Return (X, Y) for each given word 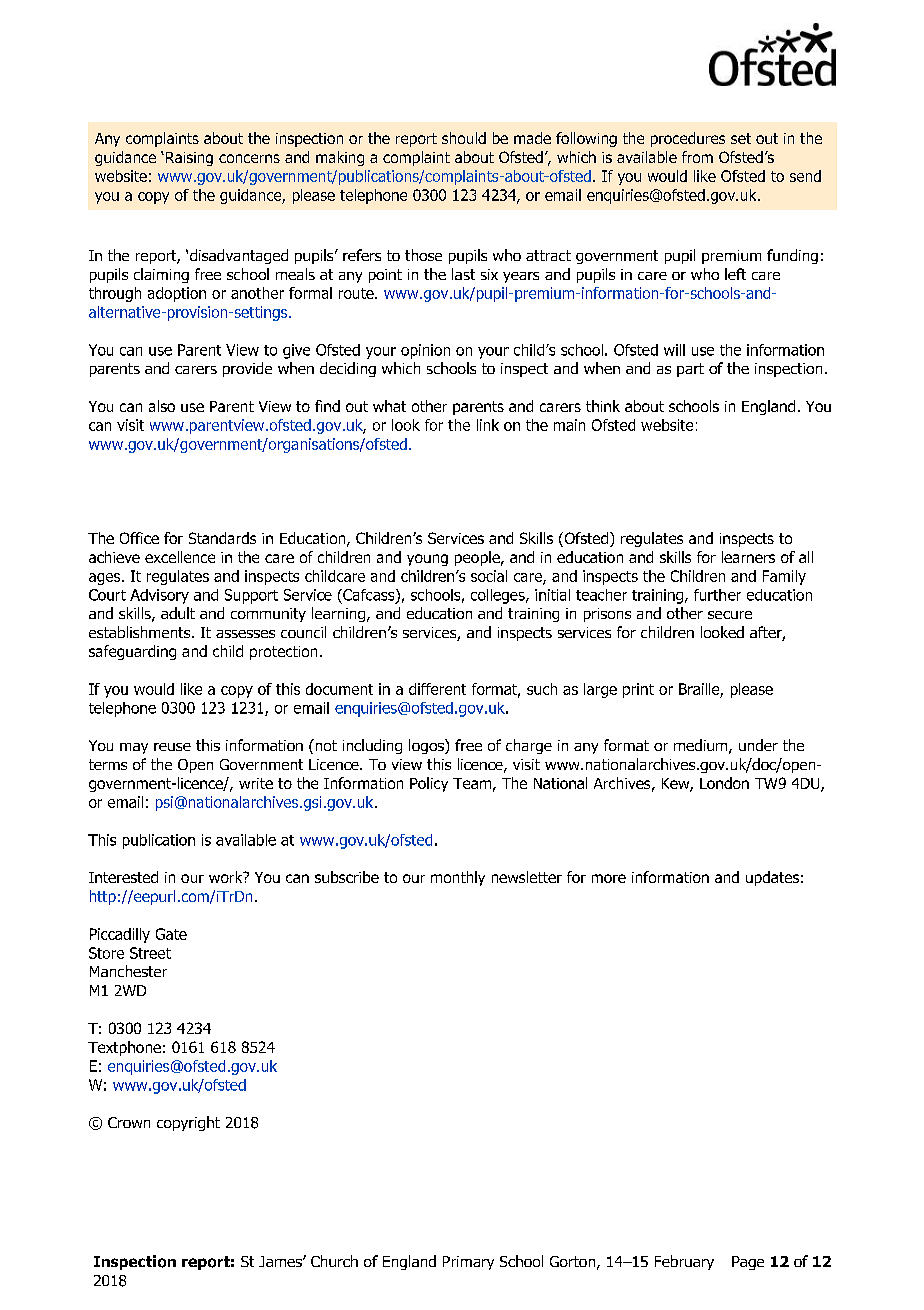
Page (748, 1263)
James (281, 1261)
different (437, 689)
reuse (172, 747)
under (758, 745)
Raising (188, 159)
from (697, 157)
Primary (468, 1263)
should (464, 138)
